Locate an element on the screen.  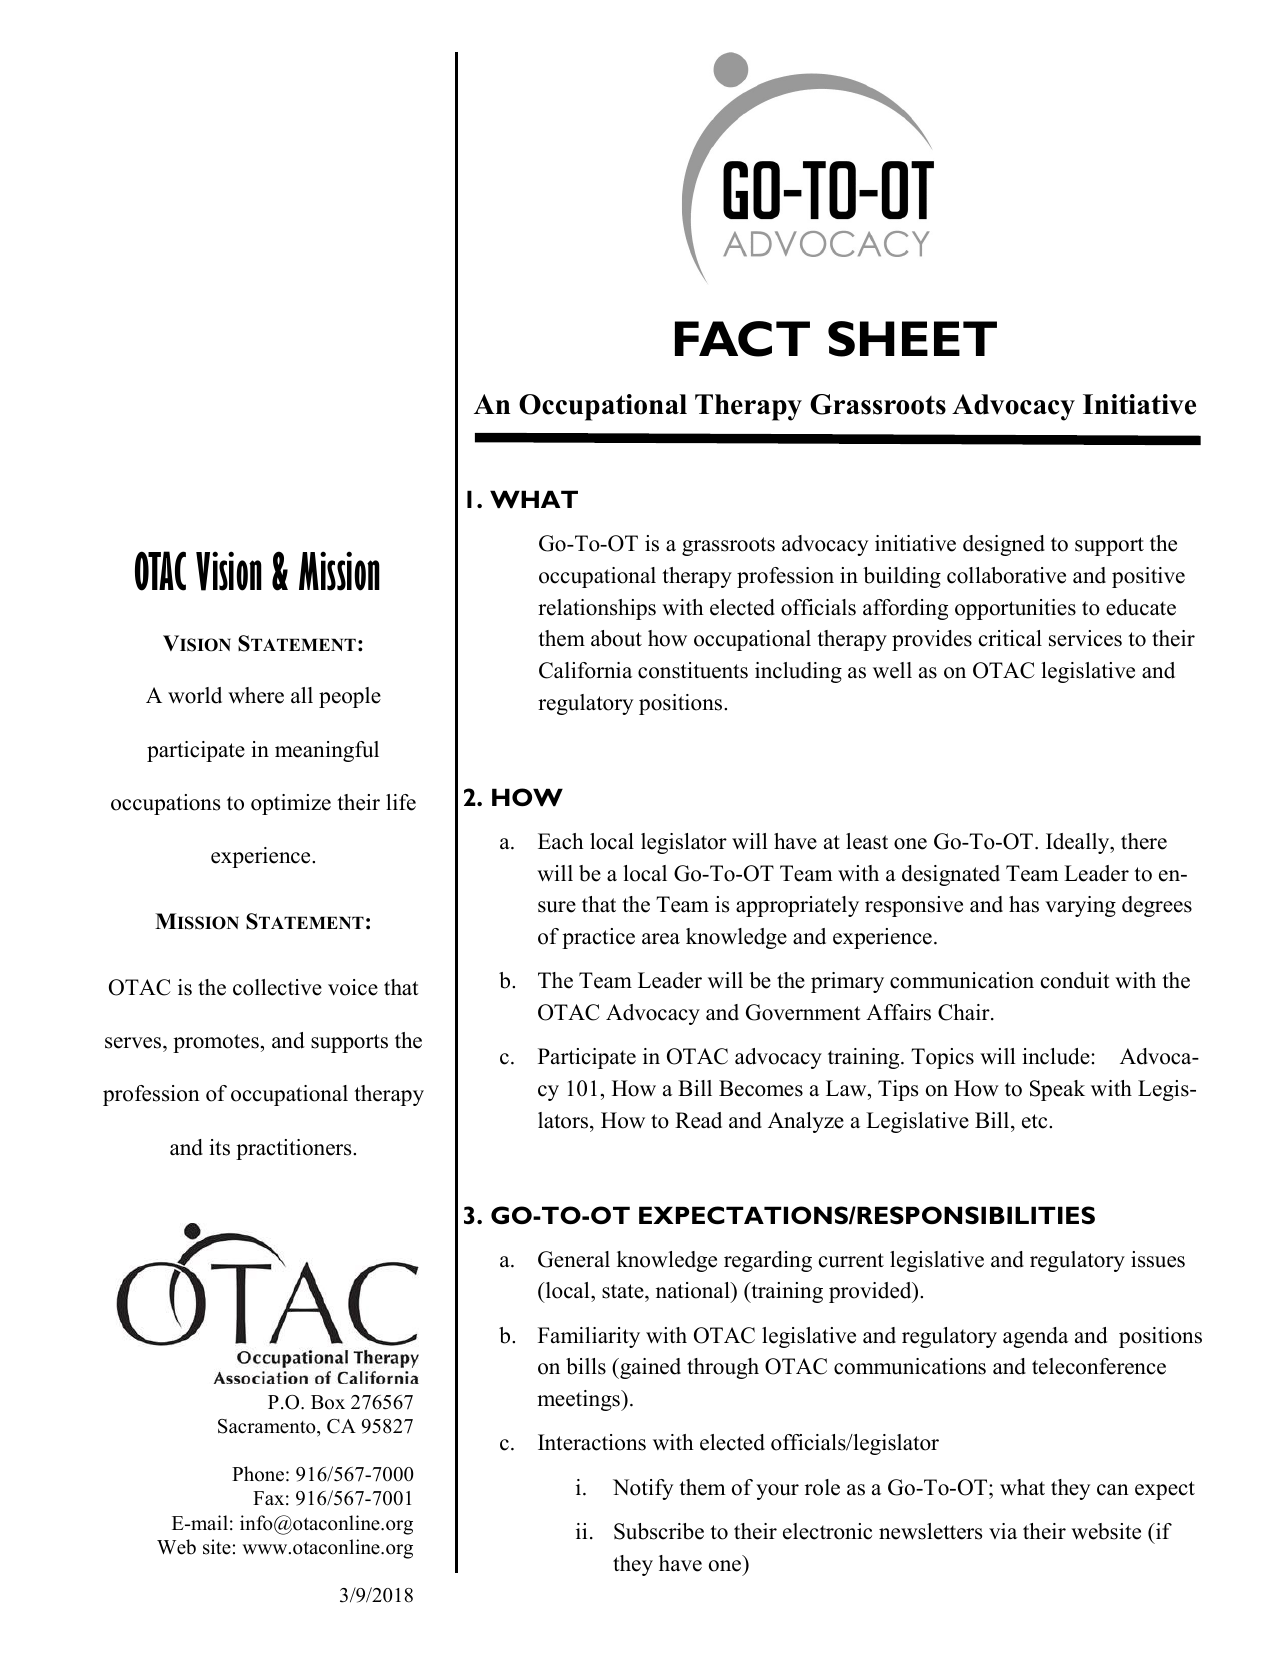
Phone is located at coordinates (258, 1474).
